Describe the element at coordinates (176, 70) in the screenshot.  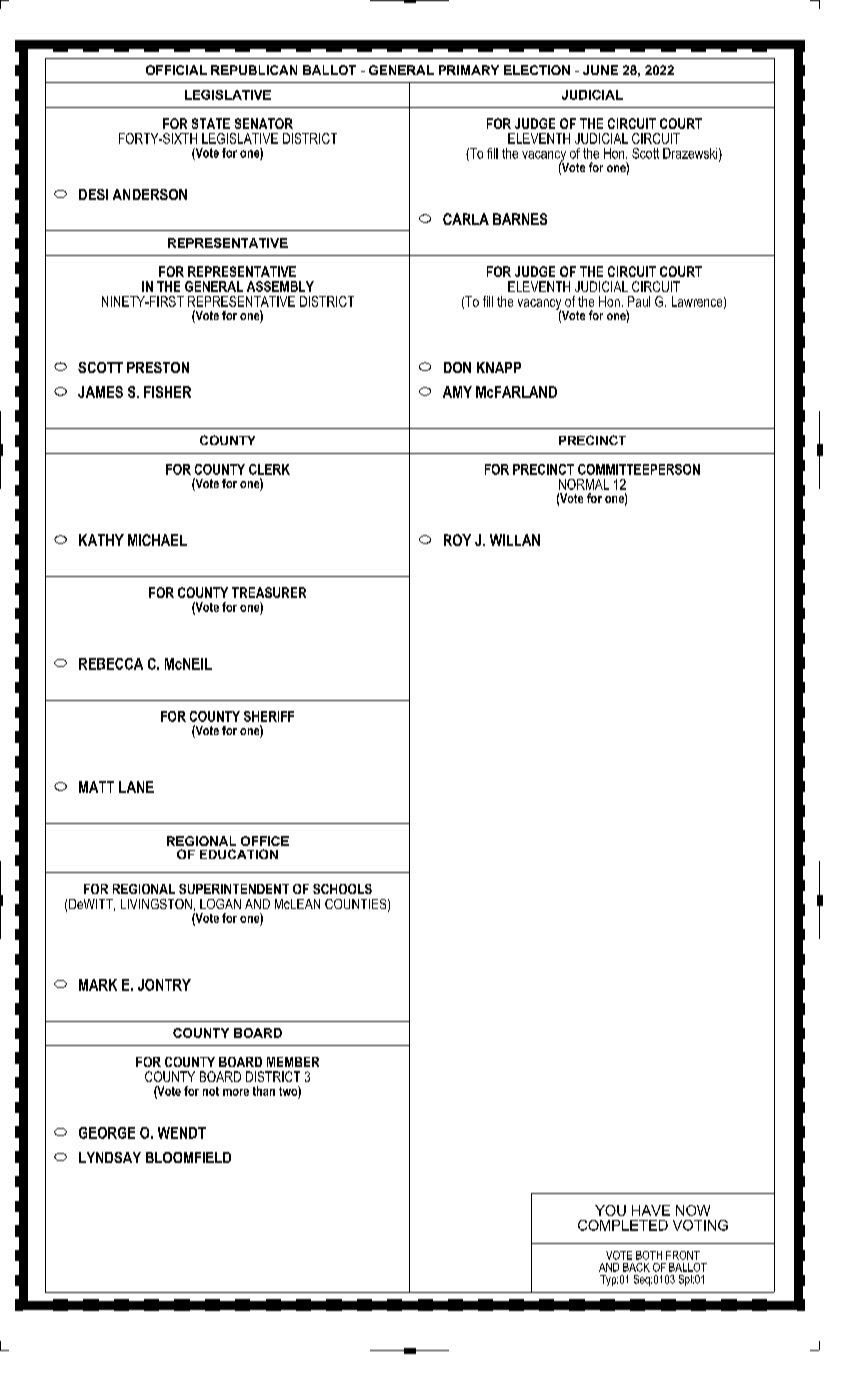
I see `OFFICIAL` at that location.
